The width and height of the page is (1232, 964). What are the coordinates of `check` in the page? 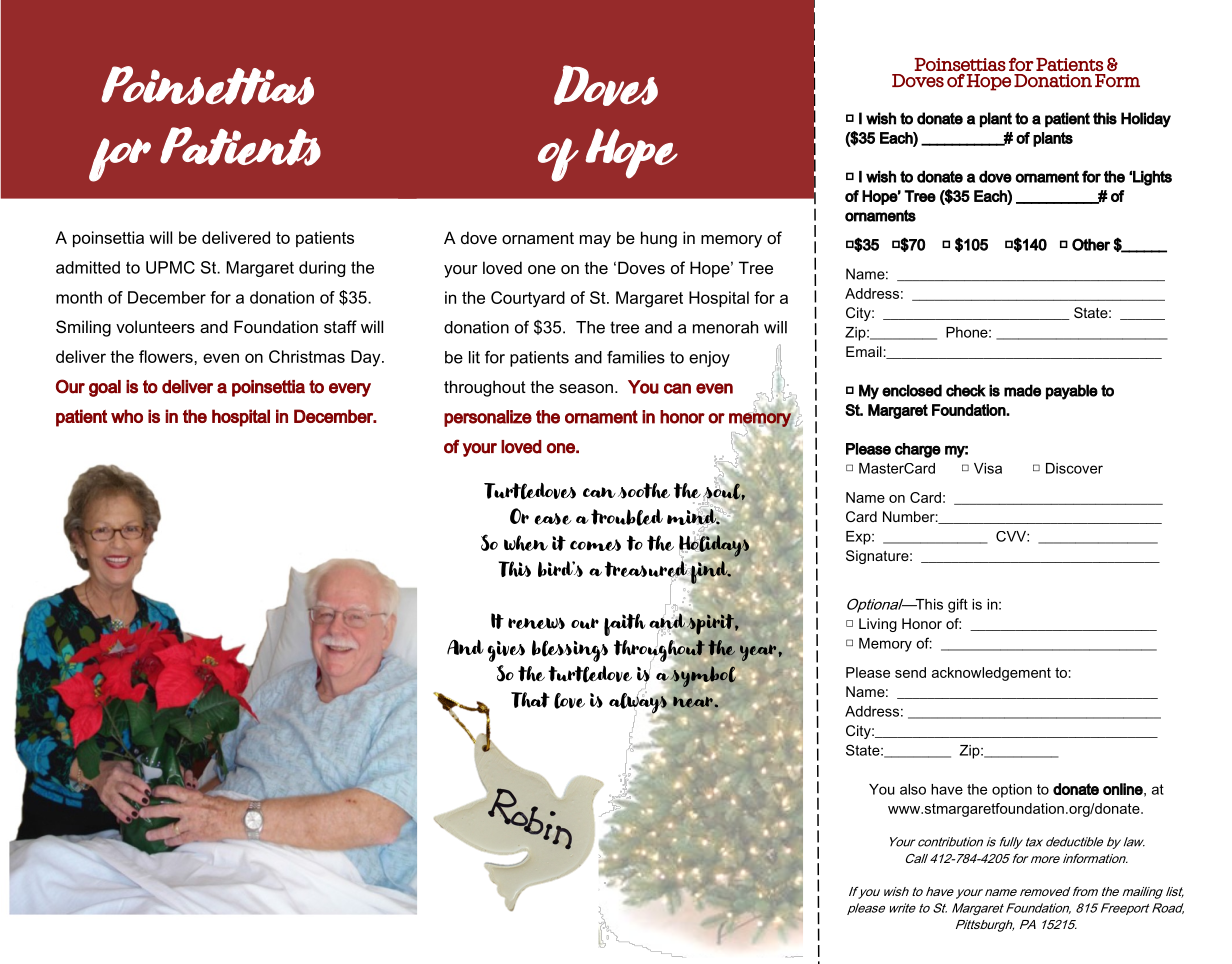 It's located at (966, 390).
